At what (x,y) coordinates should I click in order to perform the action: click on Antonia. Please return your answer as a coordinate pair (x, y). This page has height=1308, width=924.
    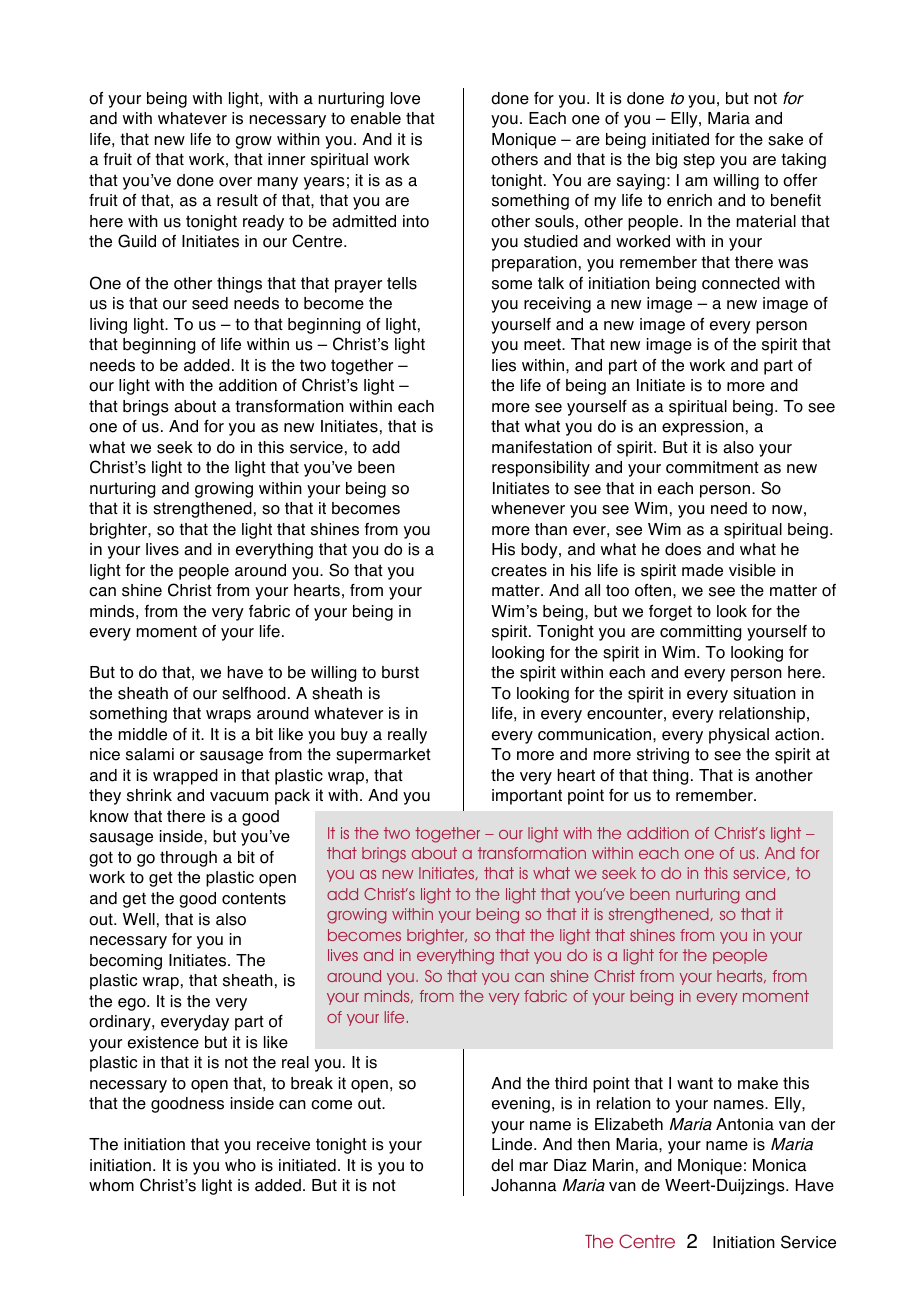
    Looking at the image, I should click on (745, 1124).
